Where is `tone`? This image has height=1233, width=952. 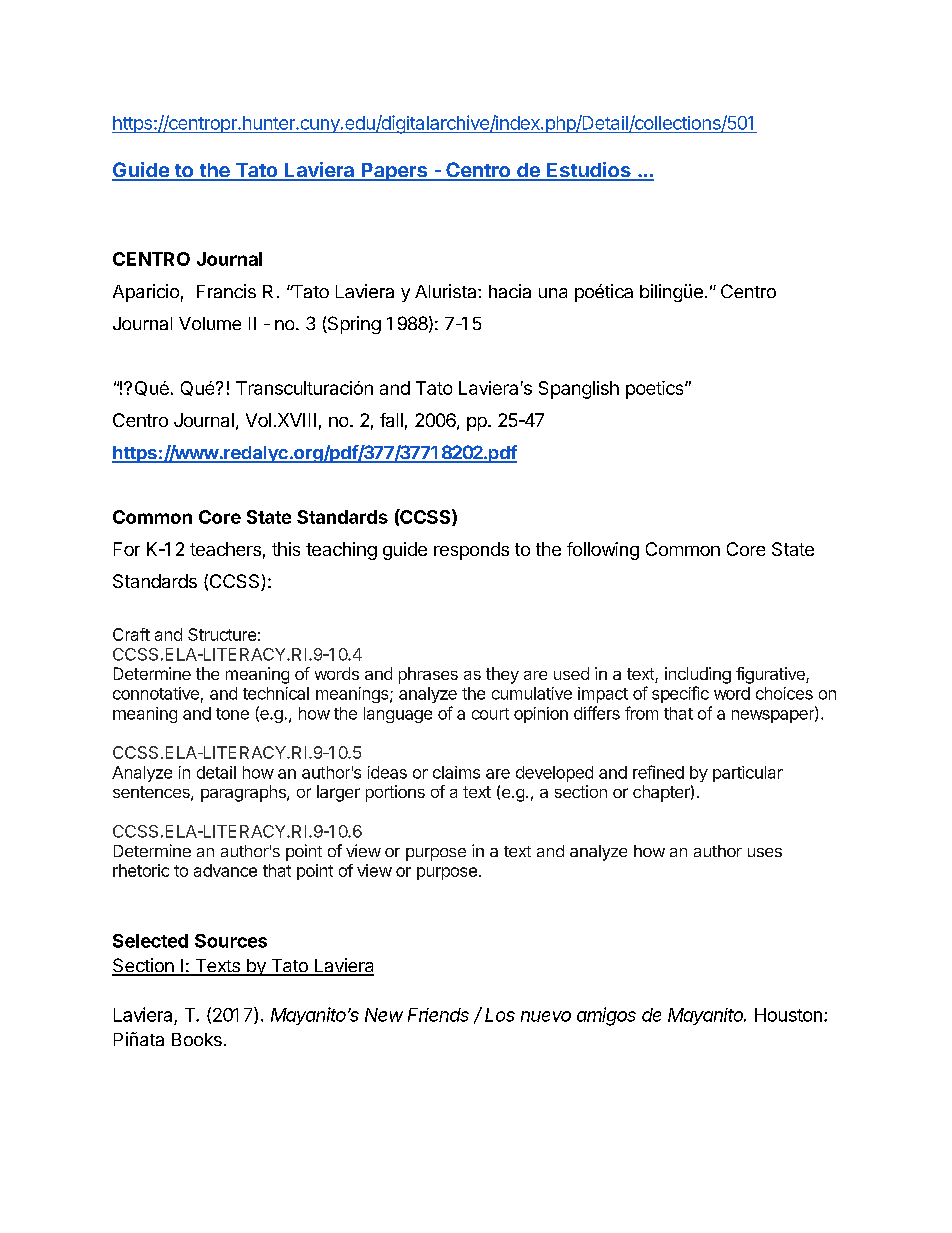 tone is located at coordinates (232, 714).
